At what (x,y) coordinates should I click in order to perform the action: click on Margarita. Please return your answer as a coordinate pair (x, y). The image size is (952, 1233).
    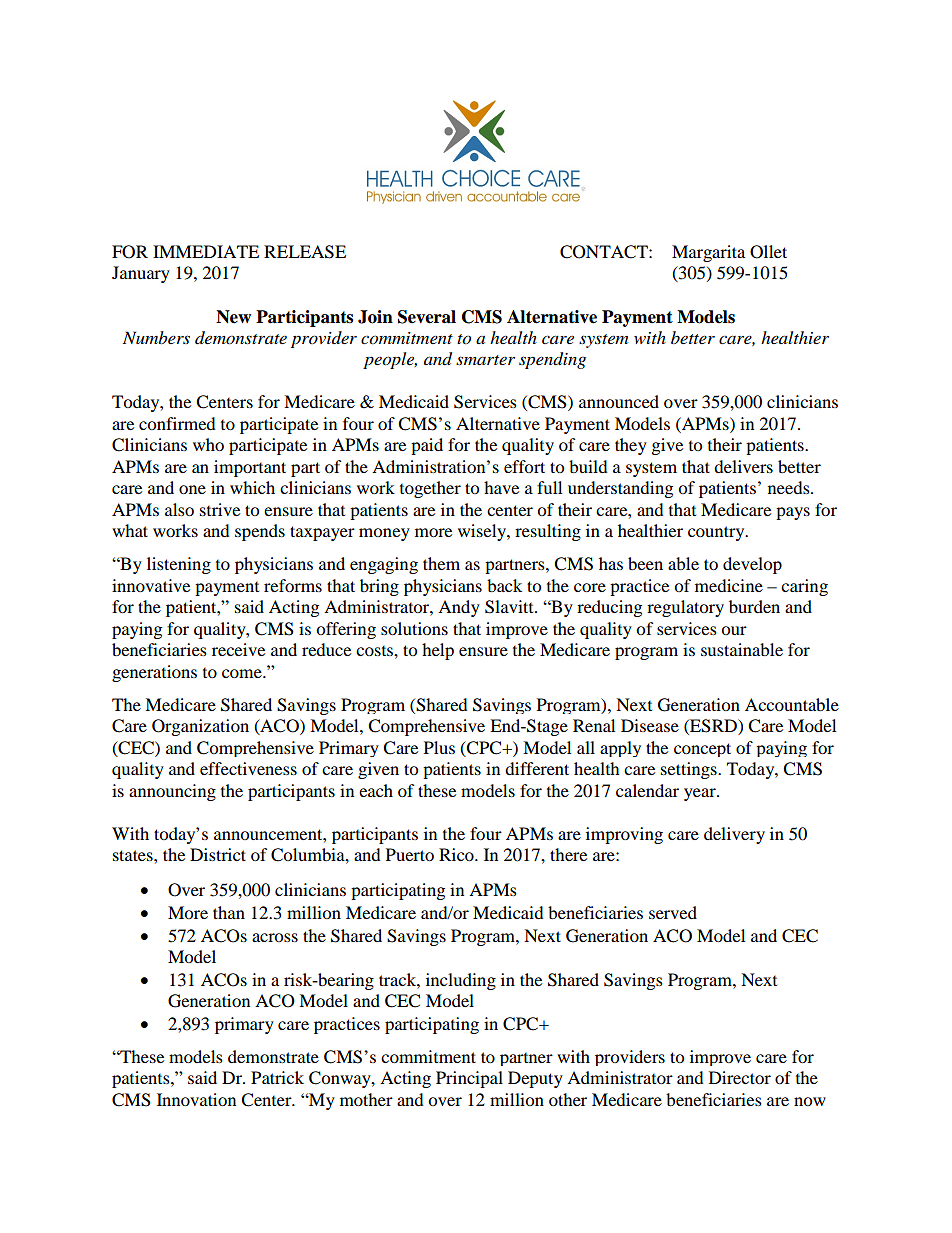
    Looking at the image, I should click on (708, 253).
